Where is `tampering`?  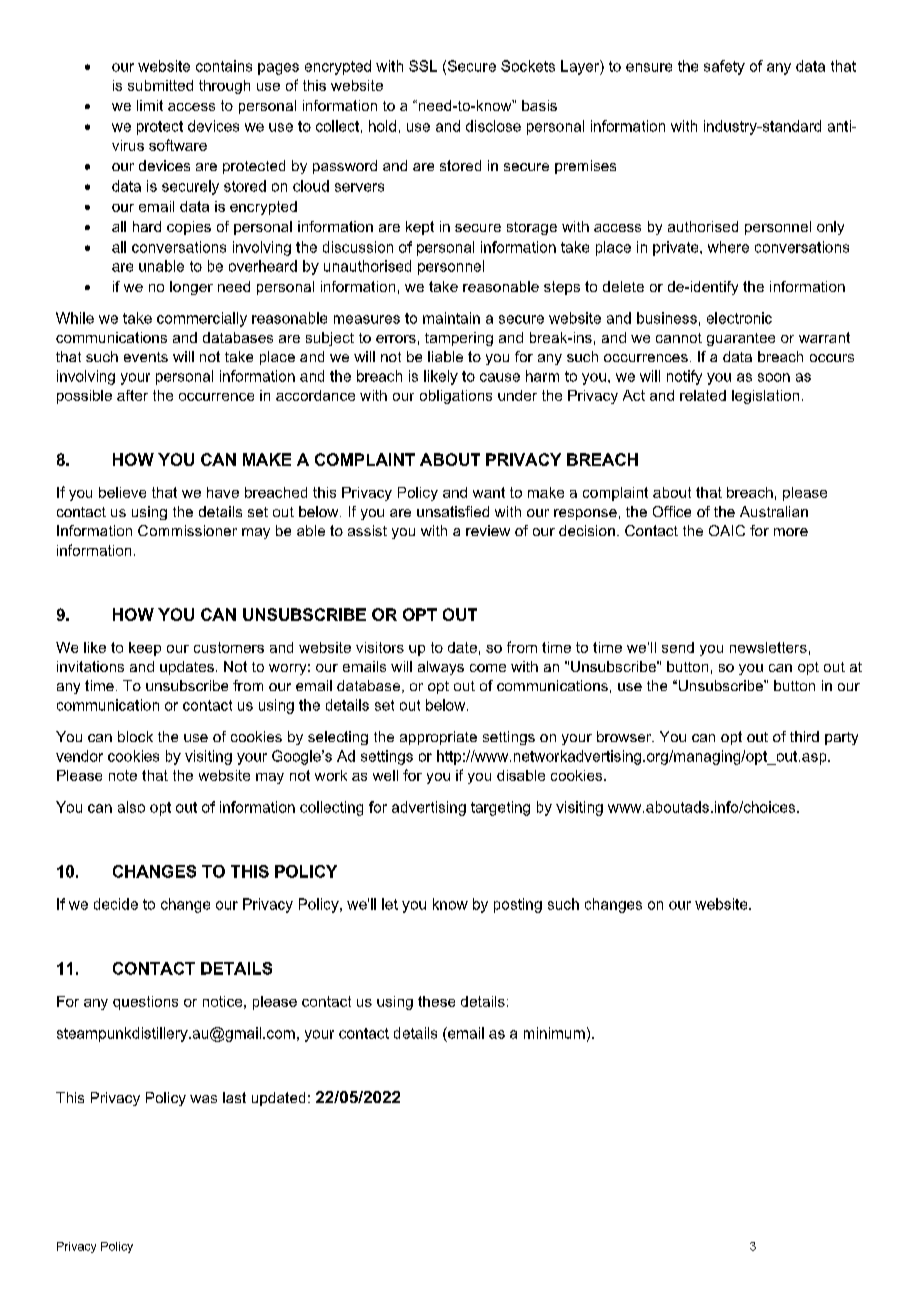 tampering is located at coordinates (459, 339).
